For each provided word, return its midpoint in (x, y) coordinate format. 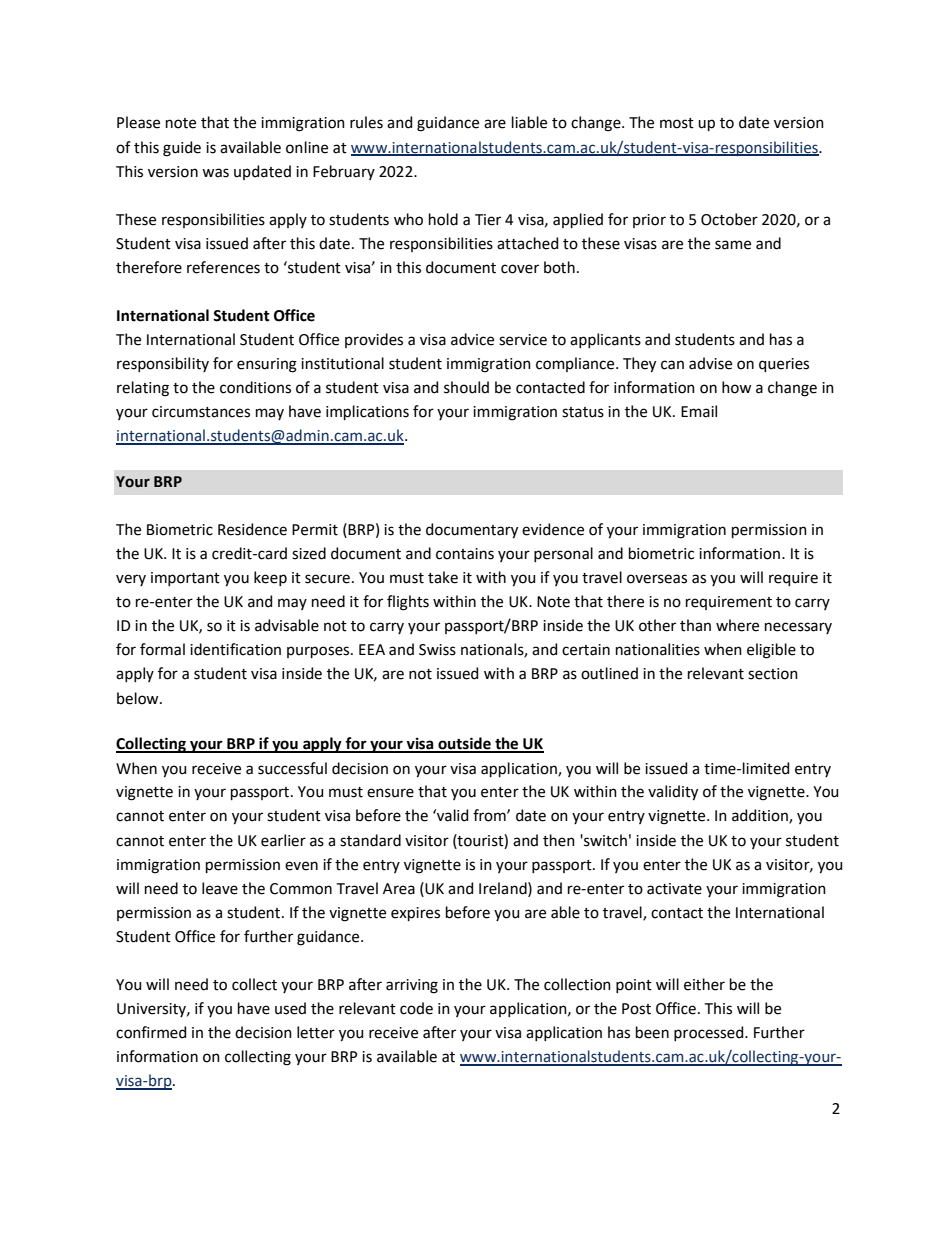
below (139, 698)
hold (443, 219)
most (677, 123)
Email (699, 411)
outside (464, 744)
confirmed (151, 1032)
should (466, 387)
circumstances (201, 412)
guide (182, 149)
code (416, 1008)
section (773, 674)
